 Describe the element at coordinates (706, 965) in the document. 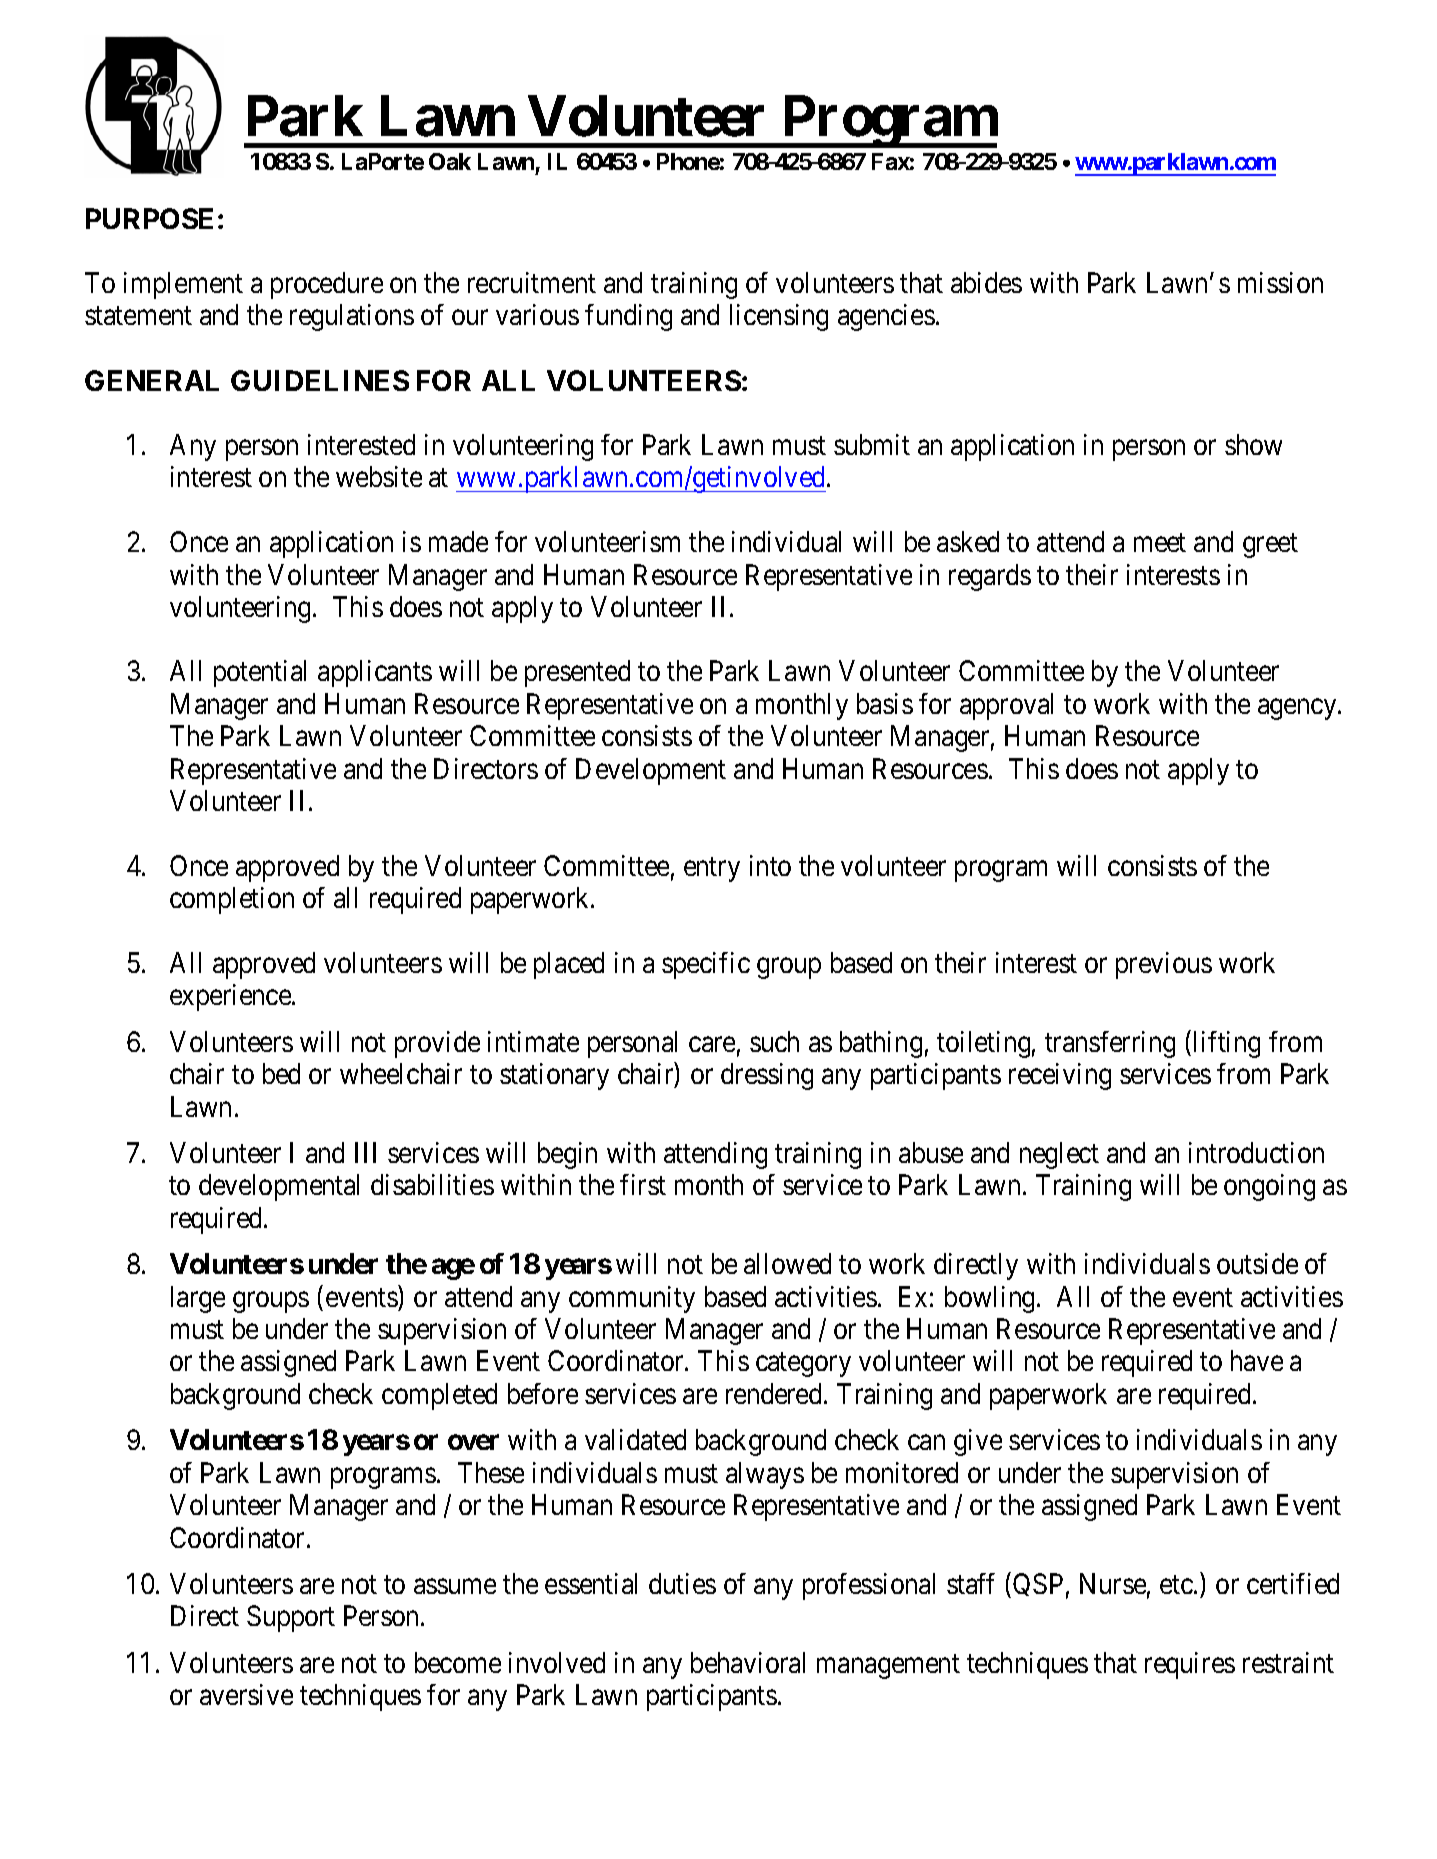

I see `specific` at that location.
